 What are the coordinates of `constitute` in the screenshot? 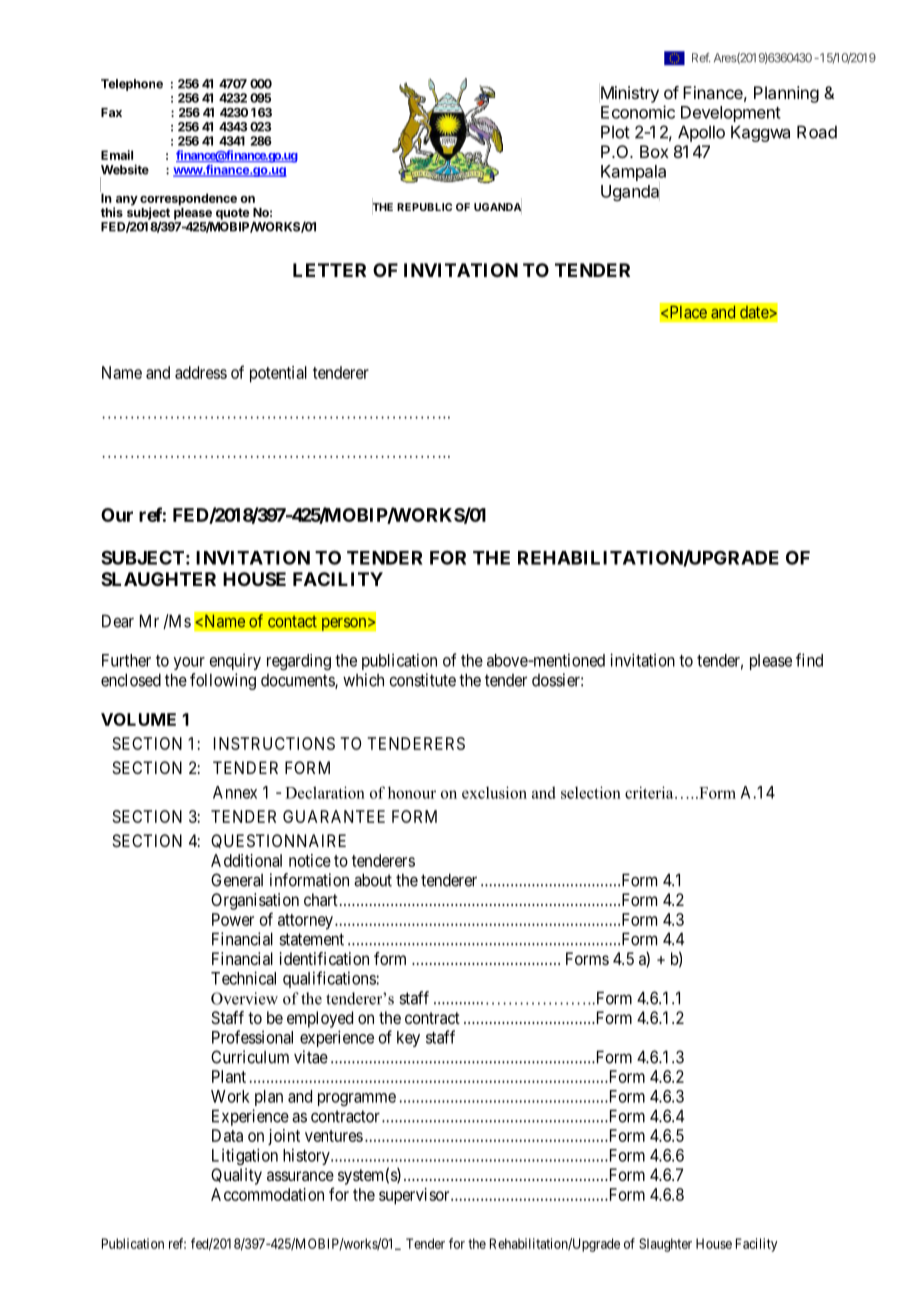 It's located at (422, 680).
